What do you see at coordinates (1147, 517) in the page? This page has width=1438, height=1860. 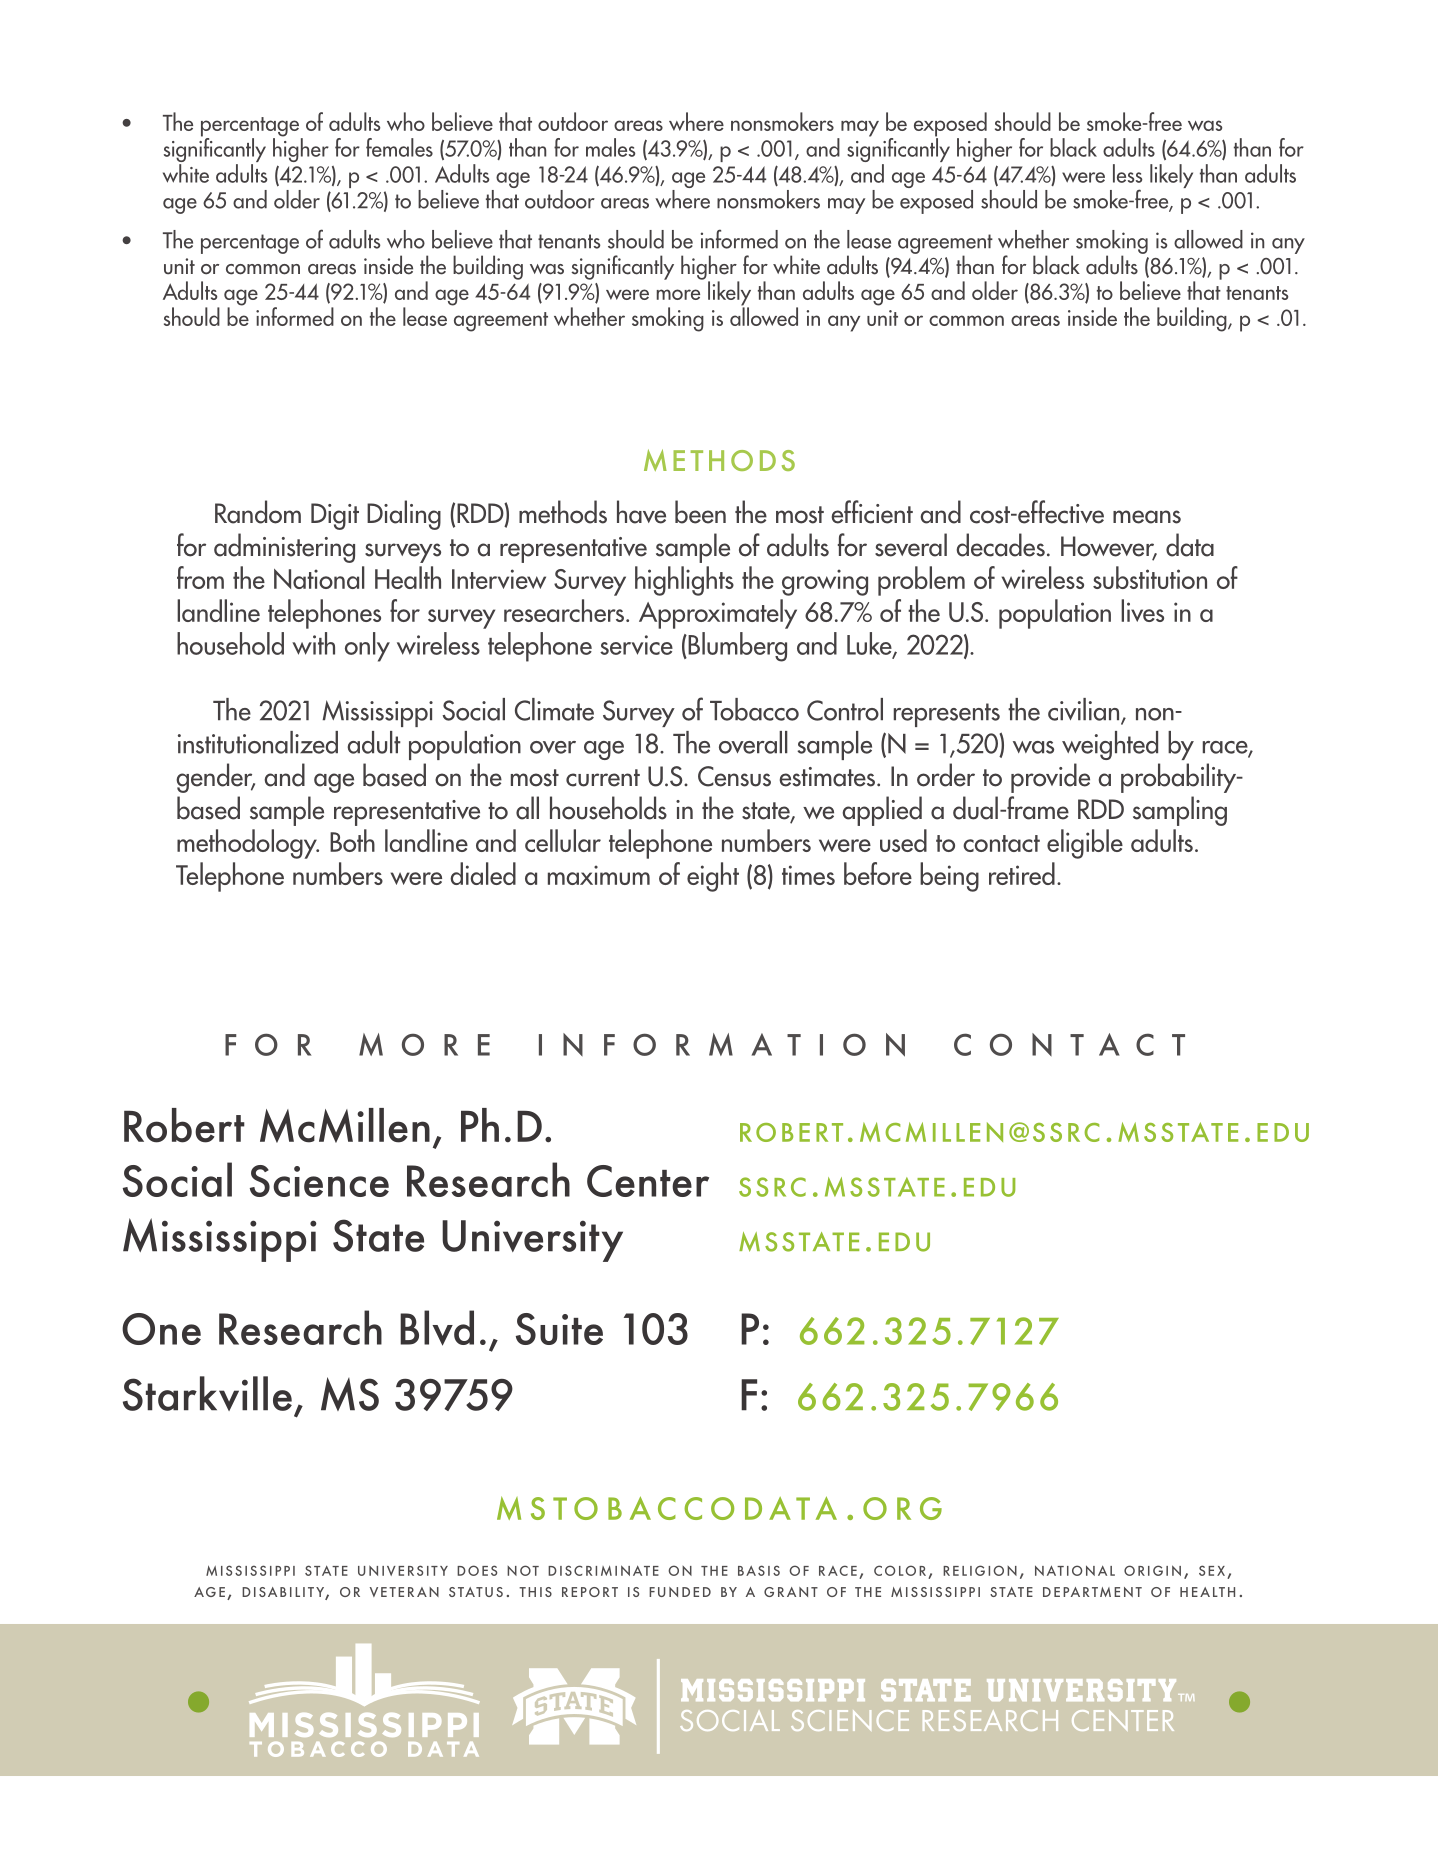 I see `means` at bounding box center [1147, 517].
